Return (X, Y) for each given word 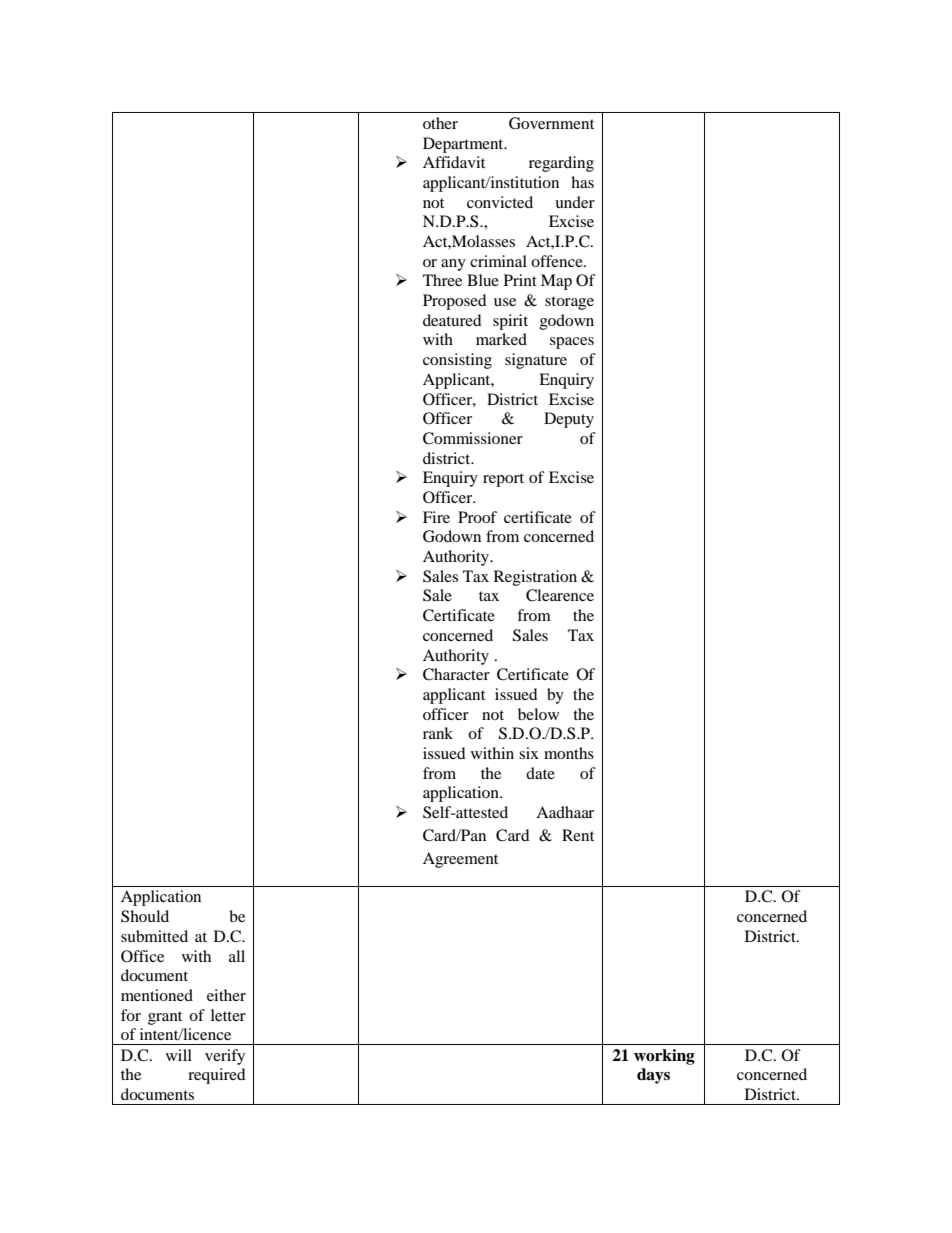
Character (456, 674)
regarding (561, 164)
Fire (436, 517)
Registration (535, 578)
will (179, 1055)
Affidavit (454, 162)
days (653, 1076)
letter (228, 1015)
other (440, 123)
